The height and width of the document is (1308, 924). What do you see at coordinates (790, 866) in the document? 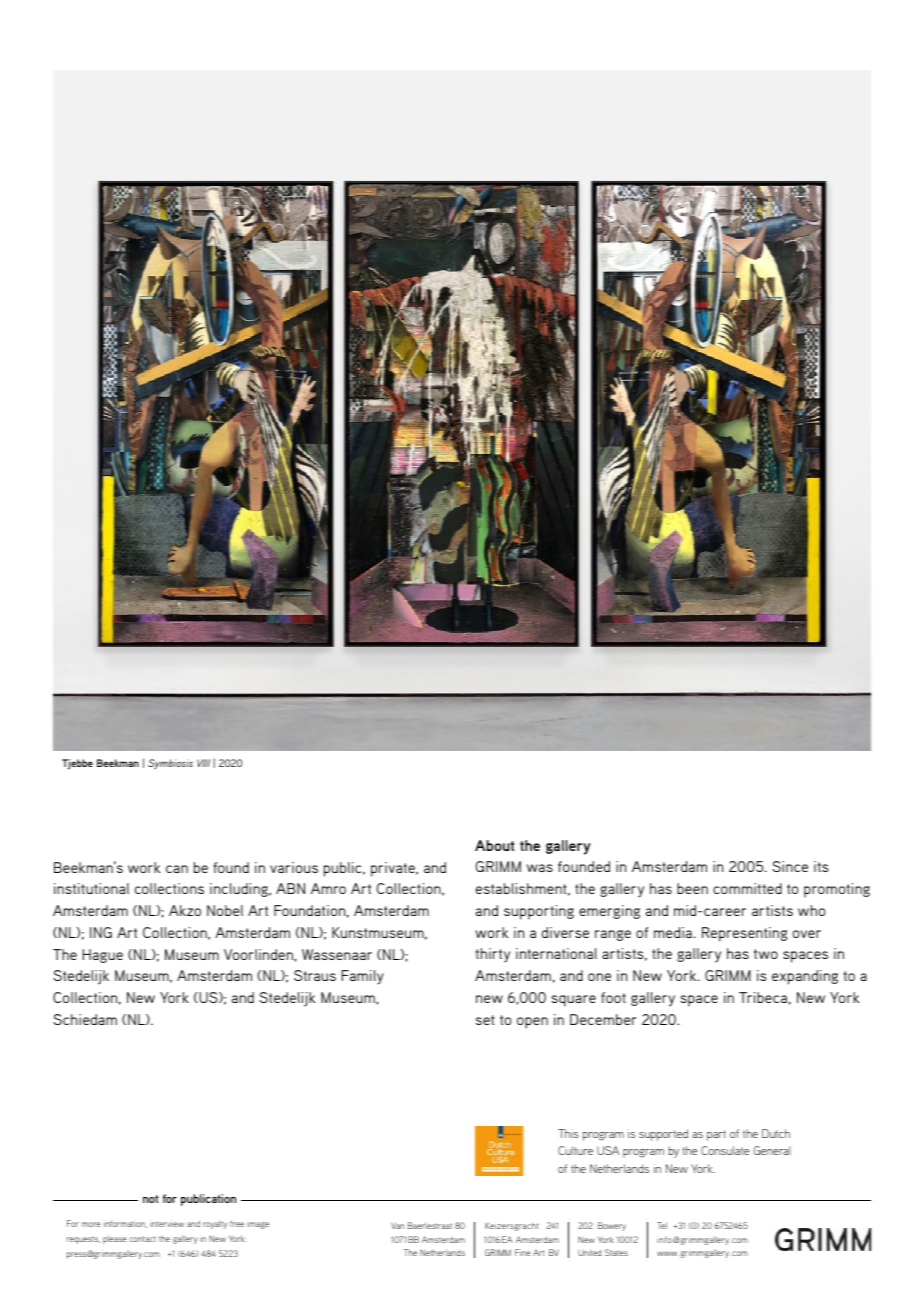
I see `Since` at bounding box center [790, 866].
